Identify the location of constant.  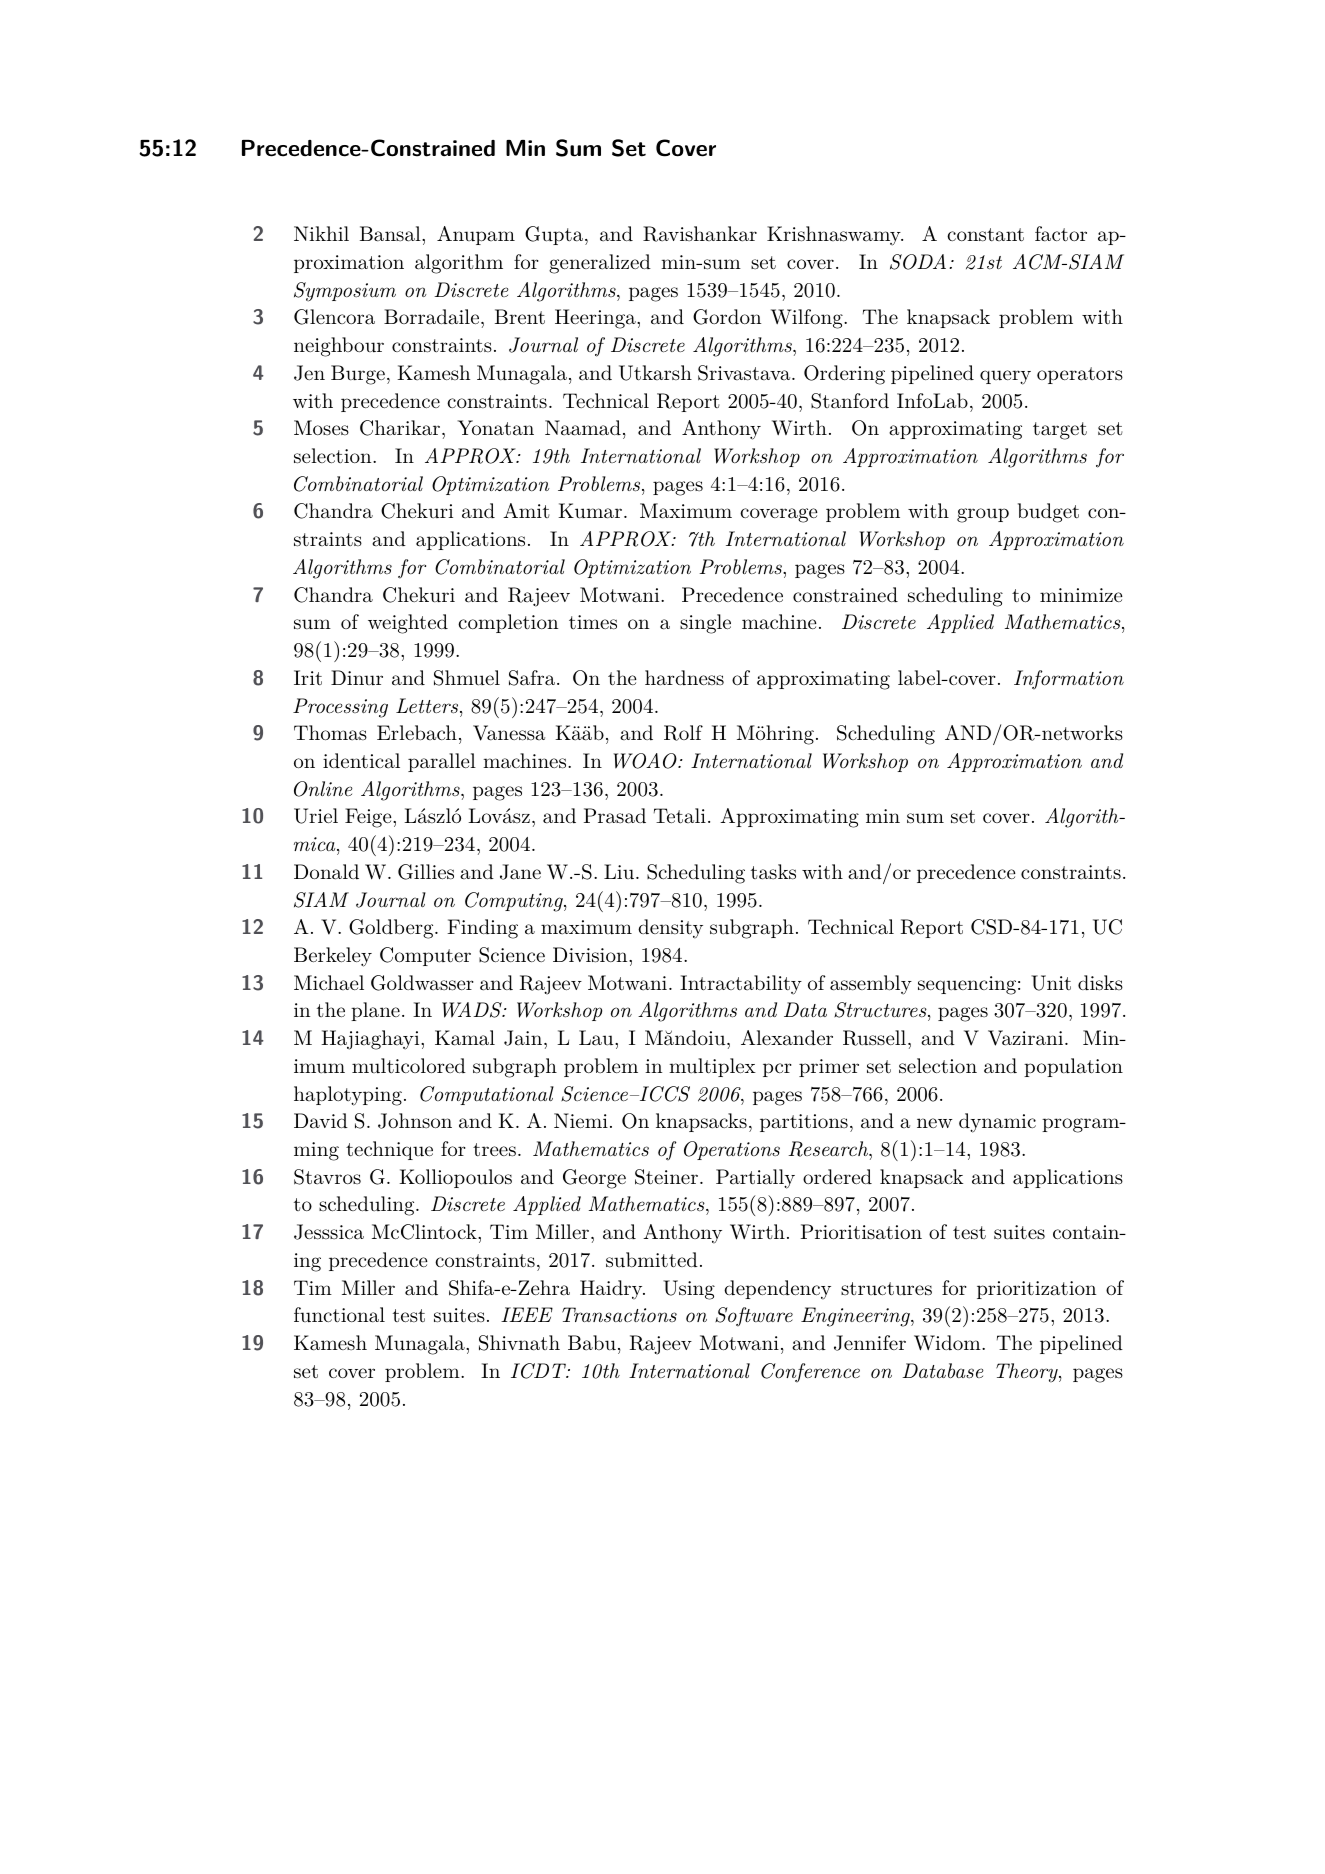
(985, 235).
